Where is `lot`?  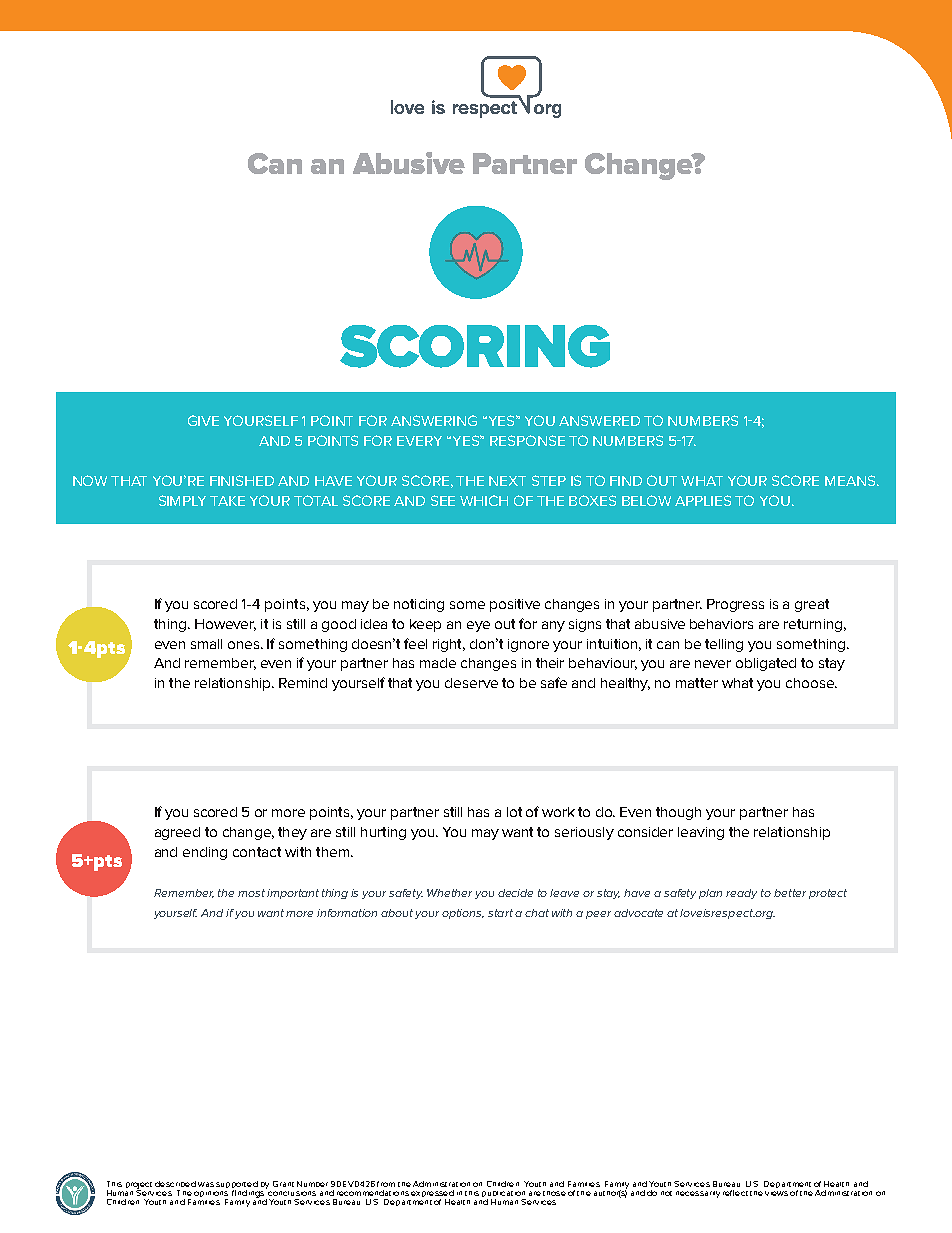
lot is located at coordinates (514, 812).
